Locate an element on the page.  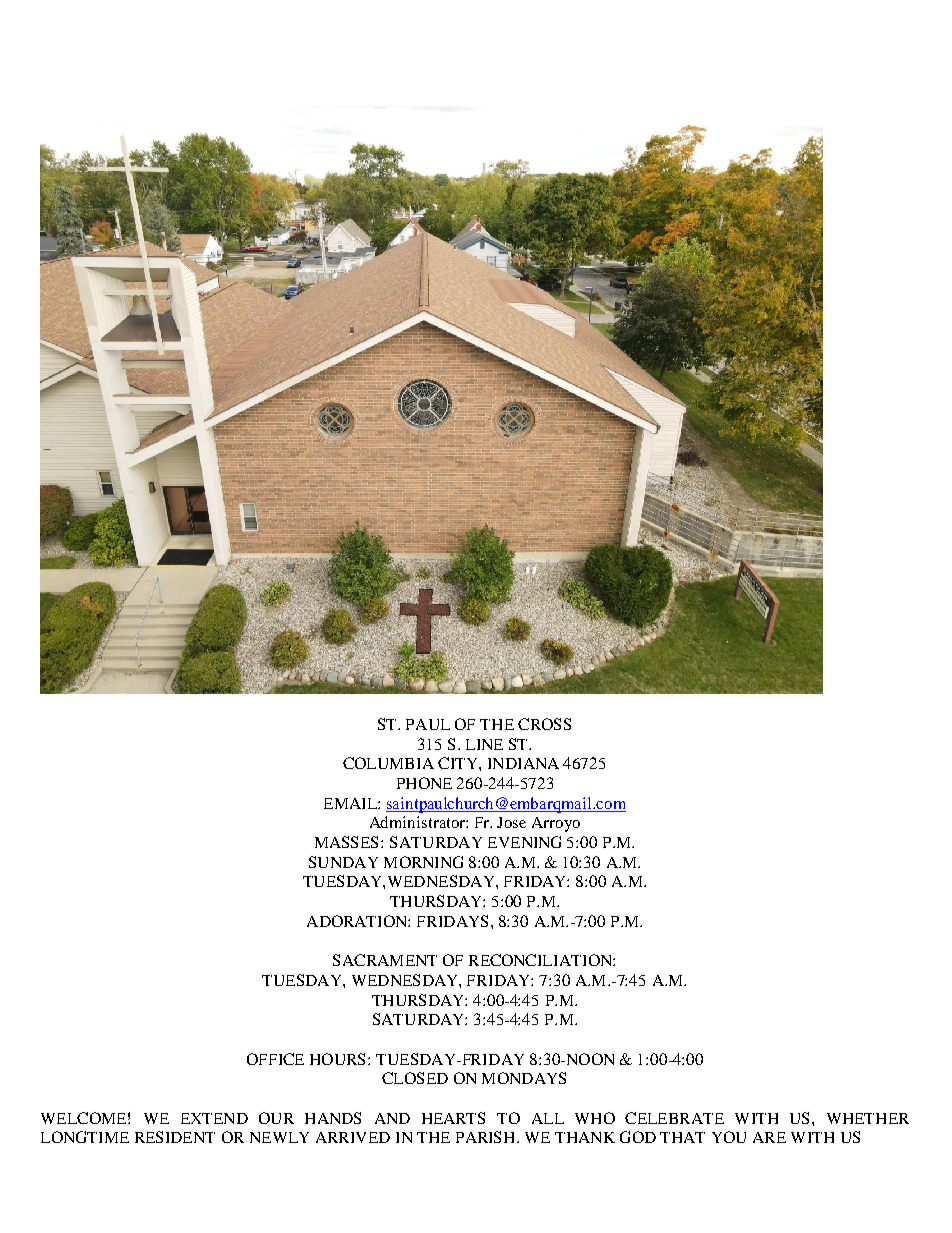
OFFICE is located at coordinates (275, 1059).
